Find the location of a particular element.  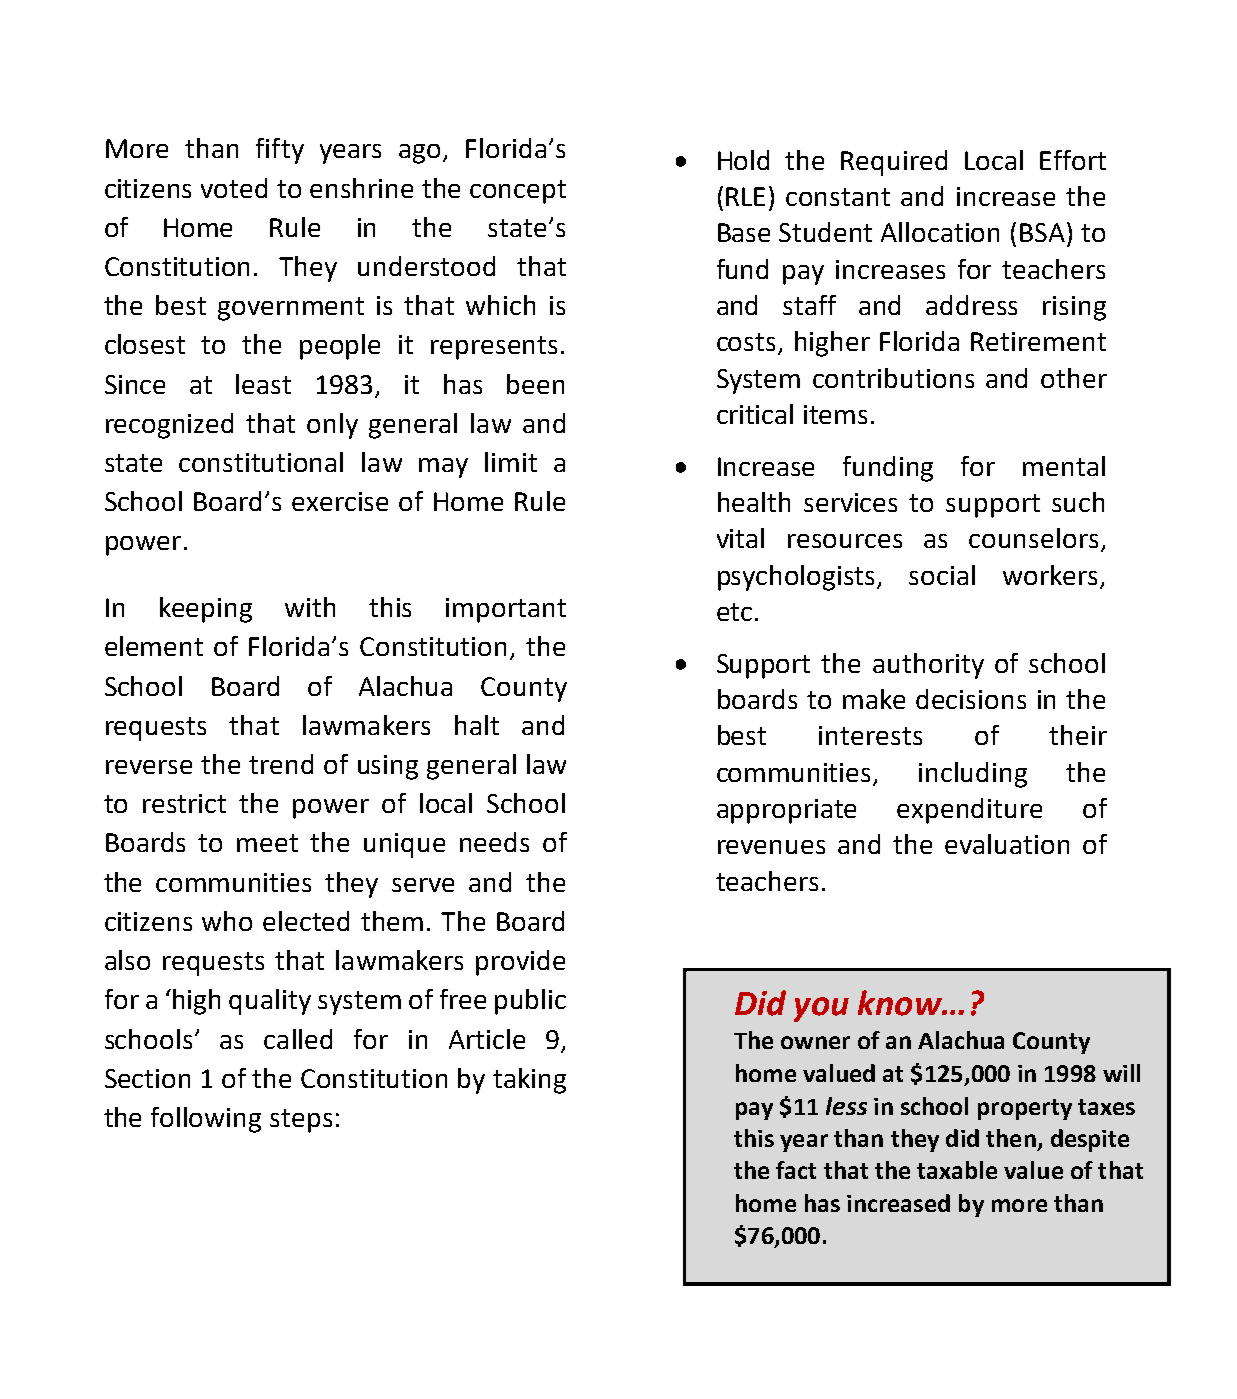

meet is located at coordinates (267, 843).
